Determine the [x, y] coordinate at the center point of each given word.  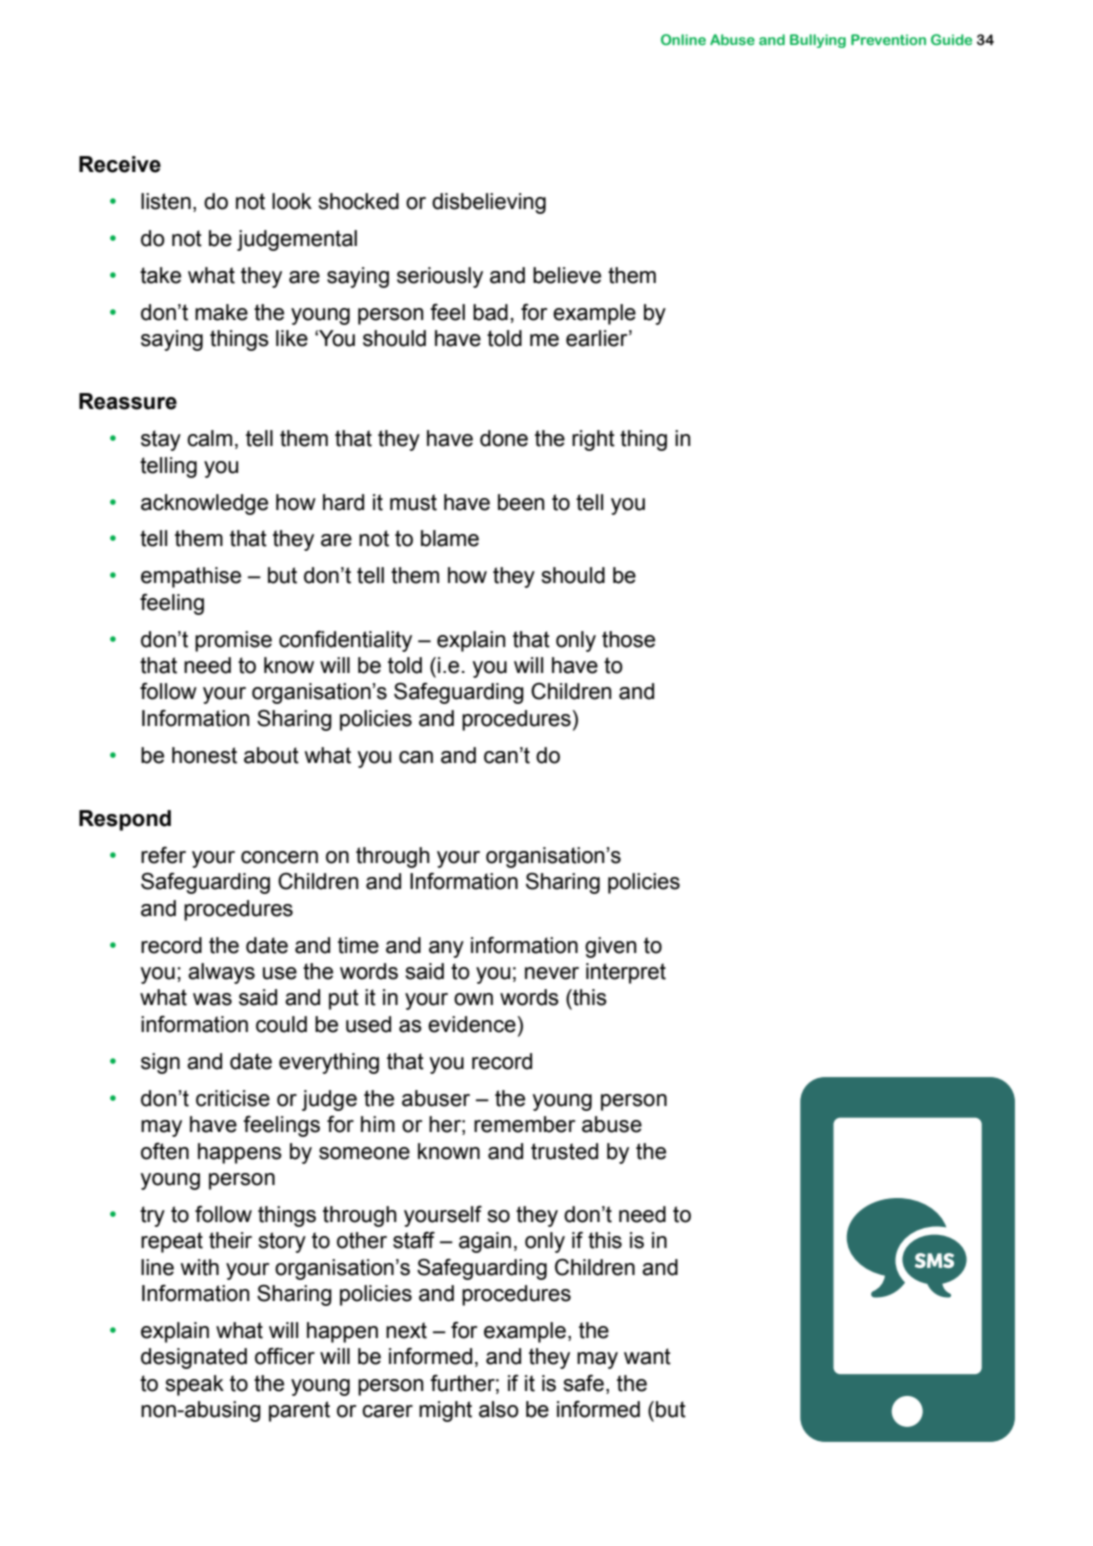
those [628, 639]
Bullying [818, 41]
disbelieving [489, 203]
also [499, 1409]
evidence [472, 1024]
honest [204, 755]
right [593, 440]
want [647, 1356]
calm [209, 438]
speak [194, 1385]
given [611, 947]
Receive [120, 164]
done [504, 438]
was [212, 999]
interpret [626, 973]
